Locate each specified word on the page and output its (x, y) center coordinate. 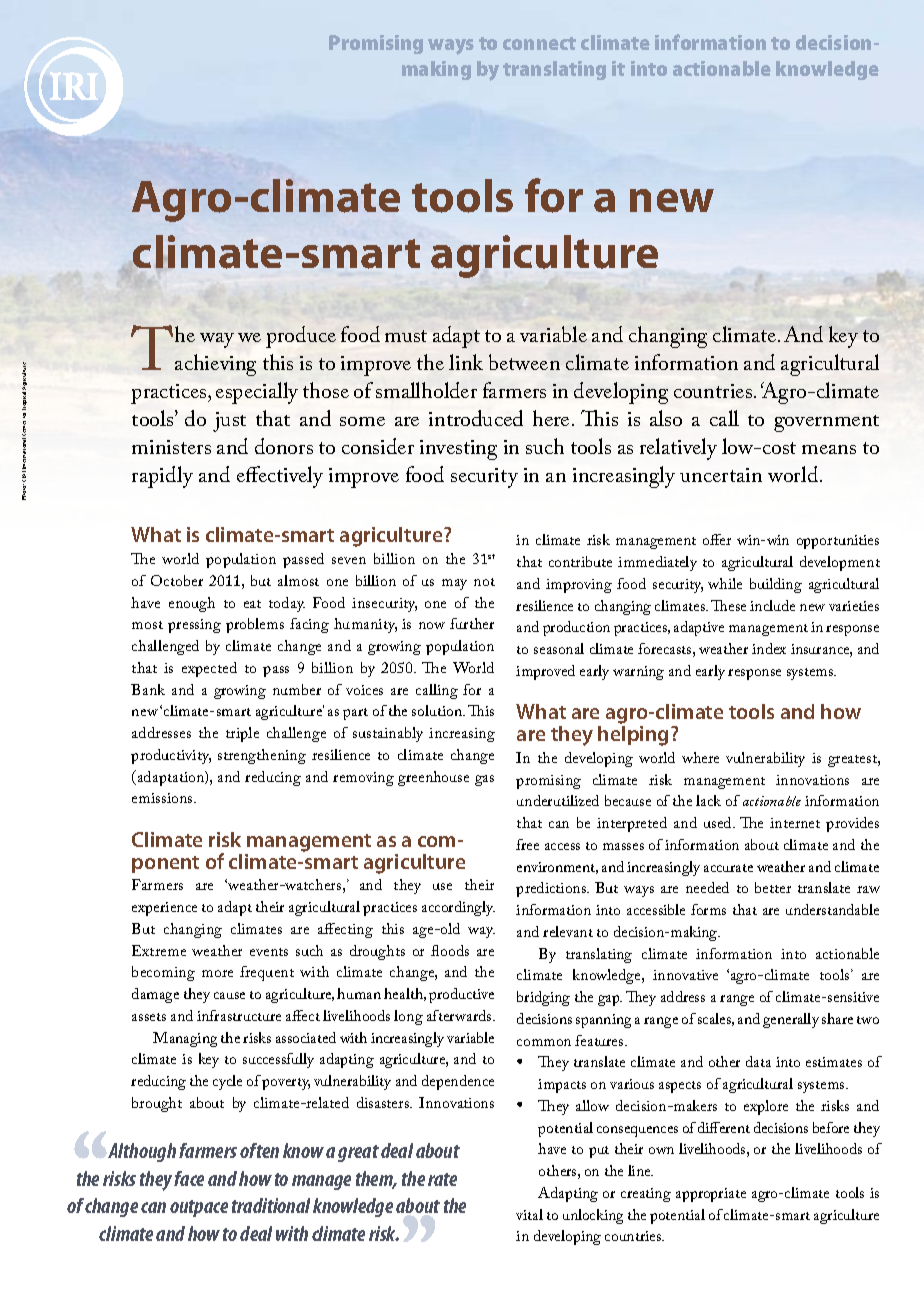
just (229, 422)
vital (529, 1214)
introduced (476, 418)
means (829, 449)
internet (795, 823)
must (406, 336)
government (826, 423)
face (189, 1178)
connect (539, 43)
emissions (163, 798)
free (527, 844)
